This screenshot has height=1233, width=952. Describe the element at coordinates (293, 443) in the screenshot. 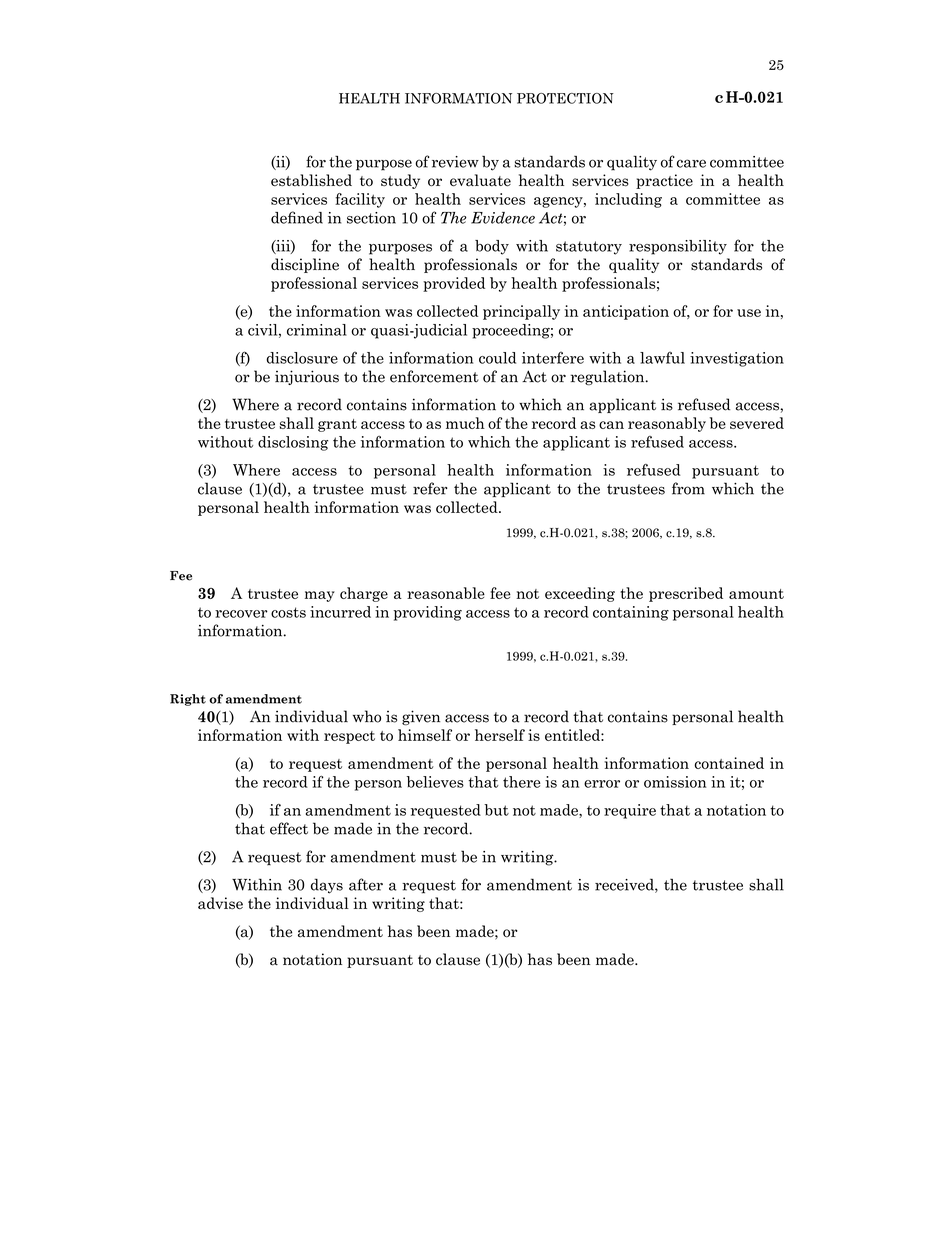

I see `disclosing` at that location.
